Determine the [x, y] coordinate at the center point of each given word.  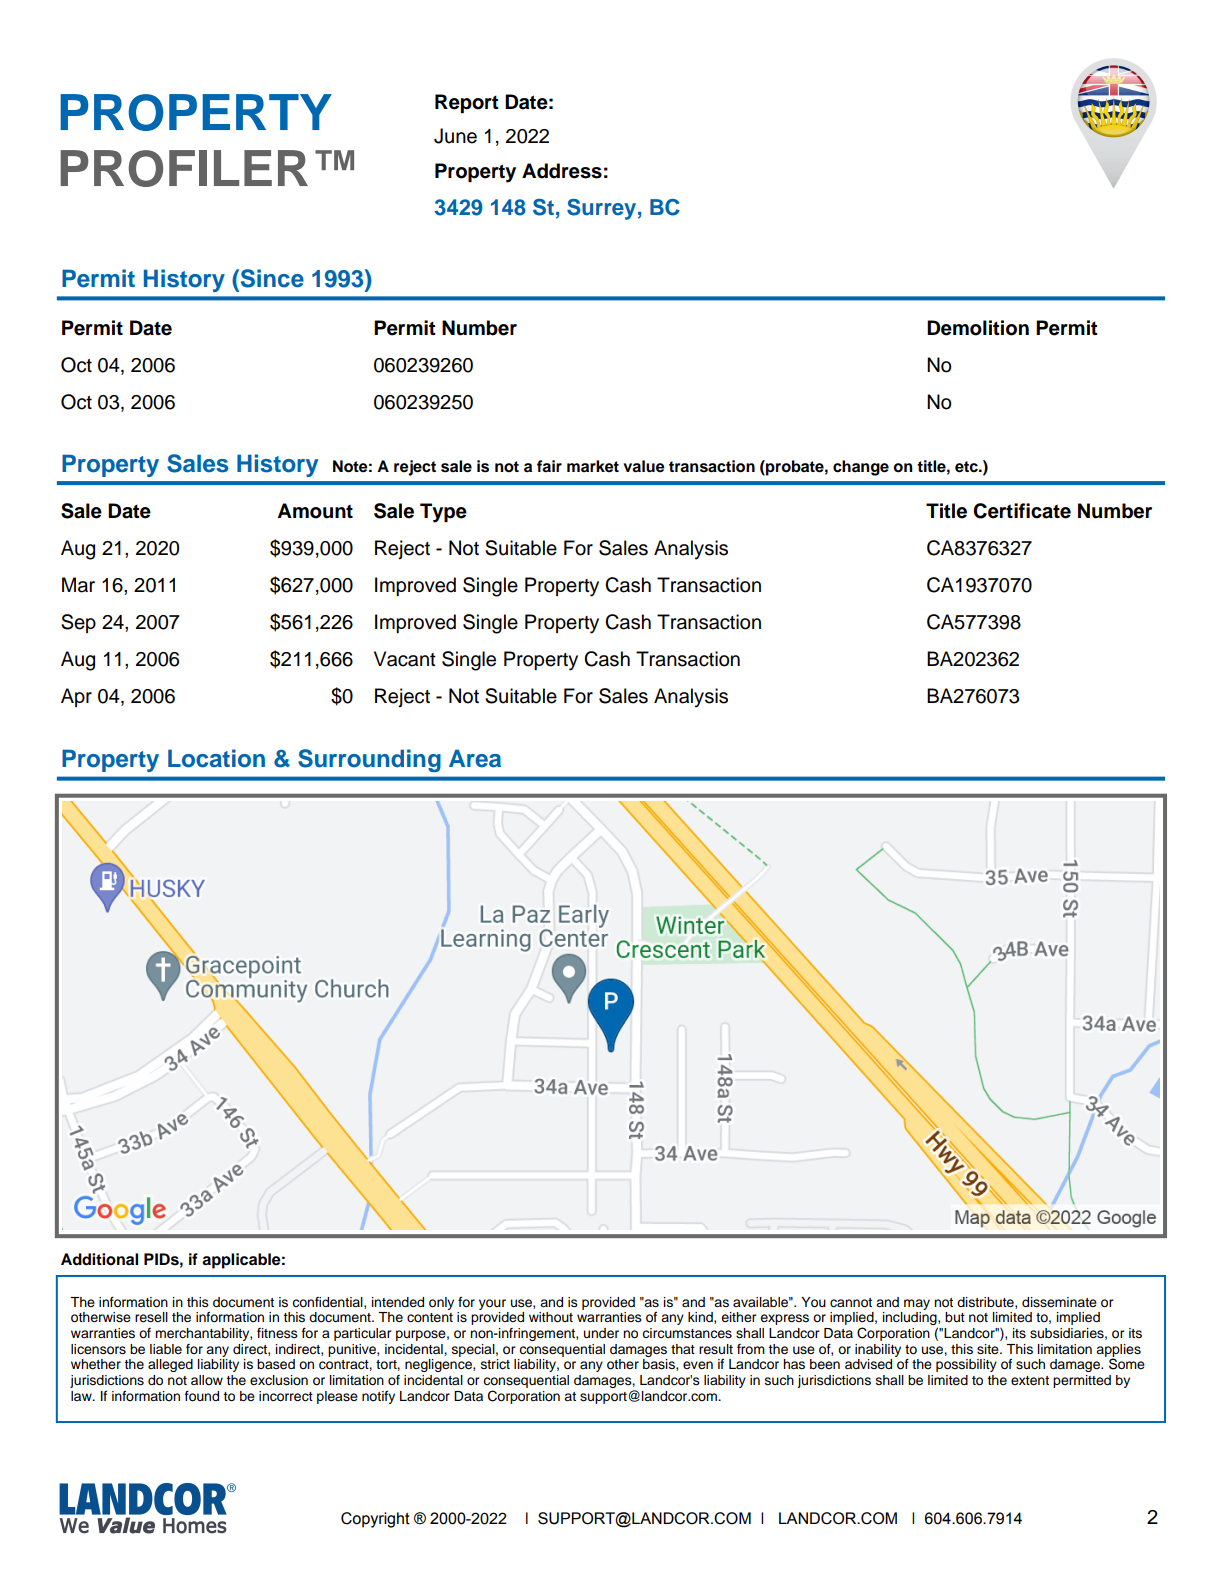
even [698, 1365]
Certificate [1022, 511]
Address [562, 171]
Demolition [978, 328]
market [593, 466]
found [202, 1396]
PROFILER [184, 168]
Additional [99, 1259]
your [492, 1304]
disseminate [1059, 1302]
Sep [78, 623]
